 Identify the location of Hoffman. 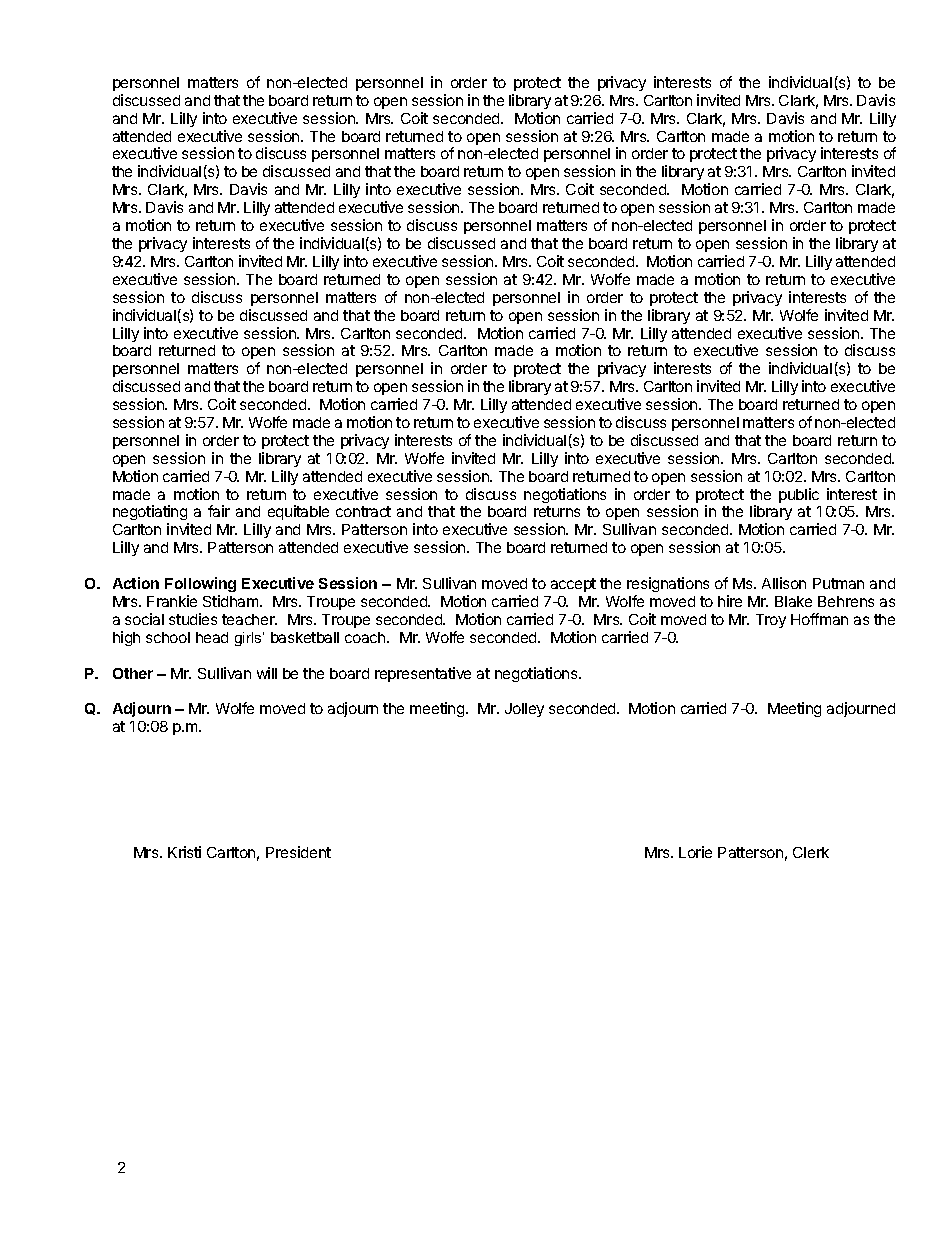
(819, 619).
